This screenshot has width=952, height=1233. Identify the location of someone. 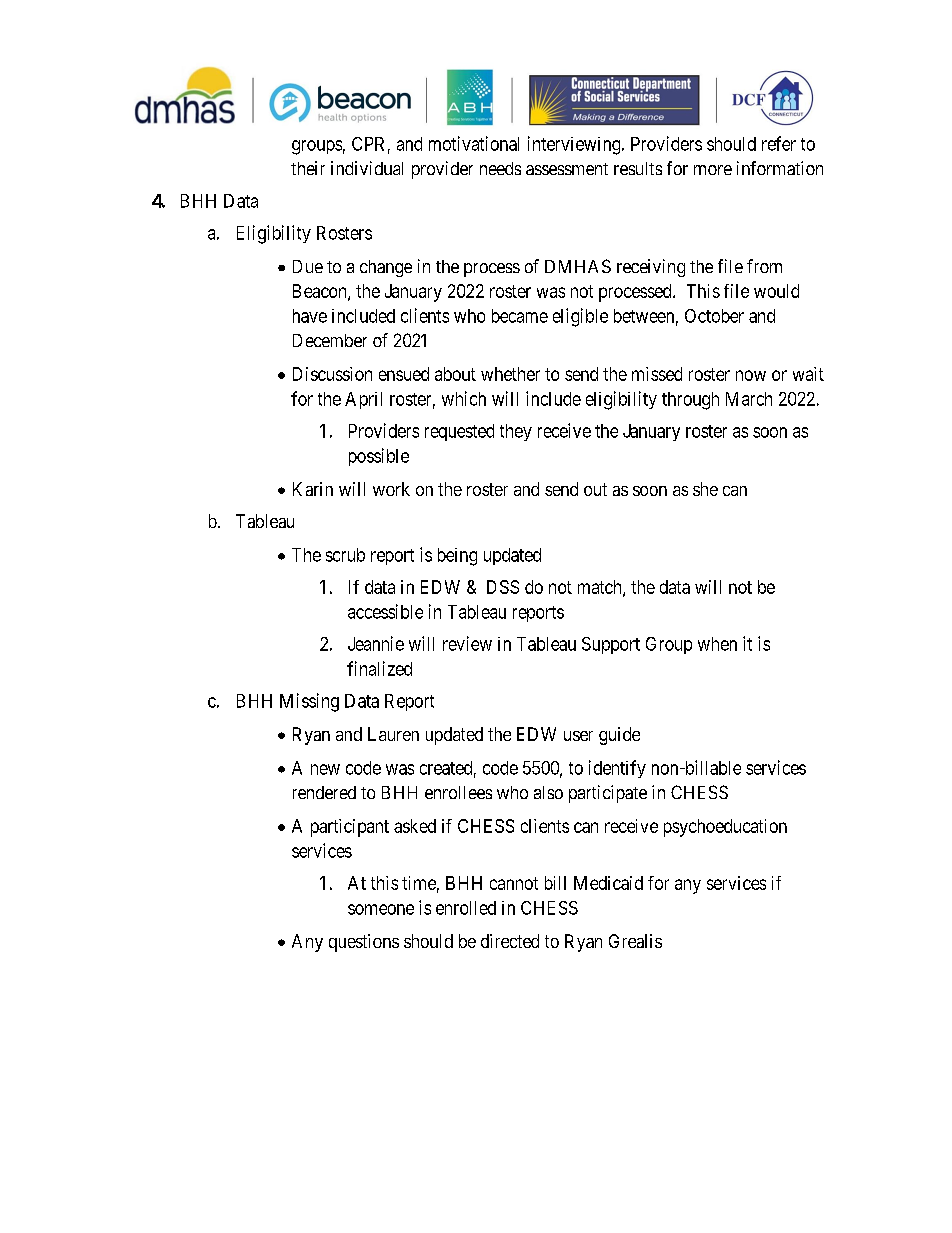
(381, 909).
